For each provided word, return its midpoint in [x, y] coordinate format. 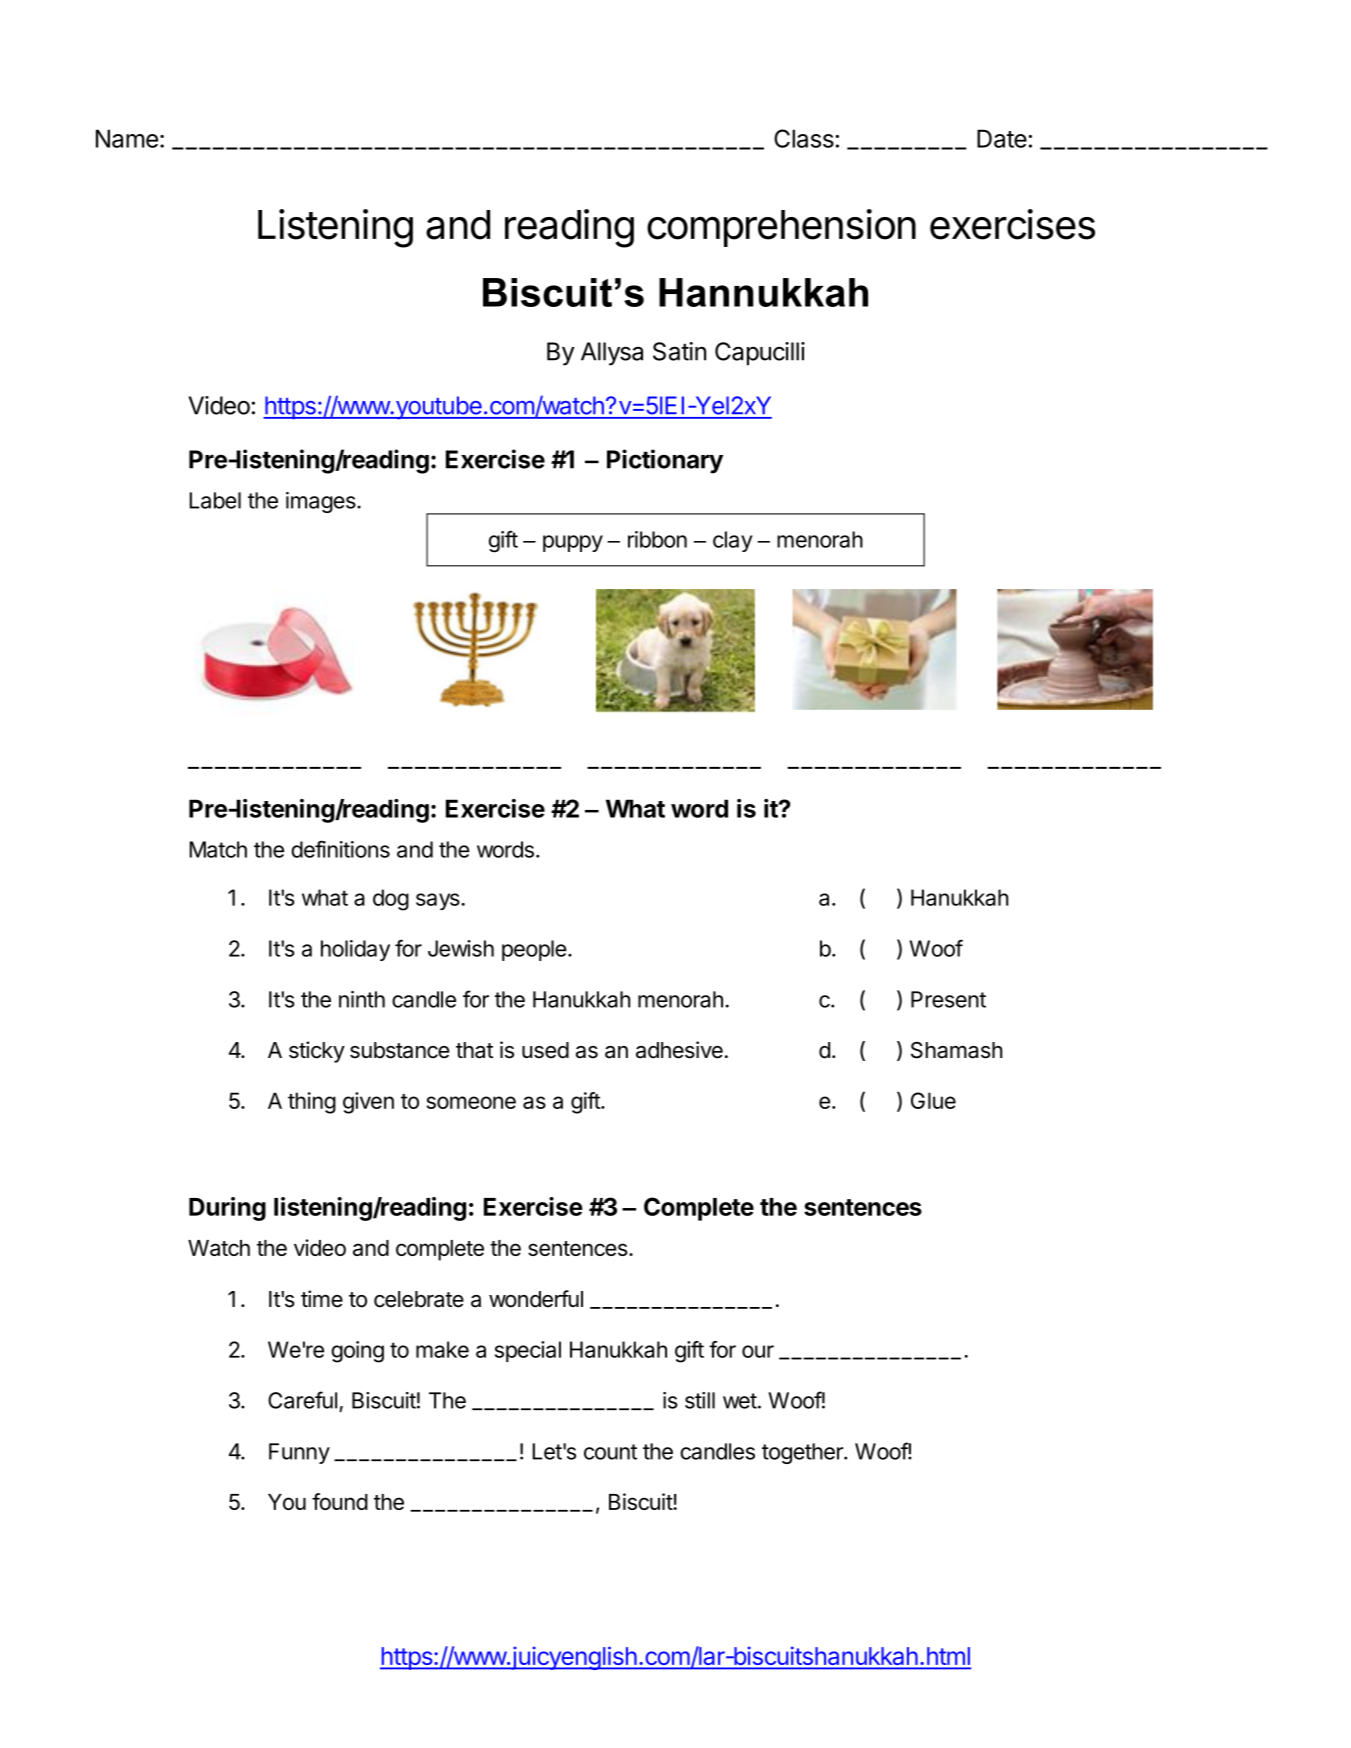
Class [804, 138]
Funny [299, 1453]
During [227, 1209]
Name [127, 138]
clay [733, 541]
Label [215, 500]
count [610, 1452]
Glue [933, 1100]
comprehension [781, 228]
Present [948, 999]
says [439, 901]
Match [218, 849]
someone [471, 1102]
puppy [573, 543]
